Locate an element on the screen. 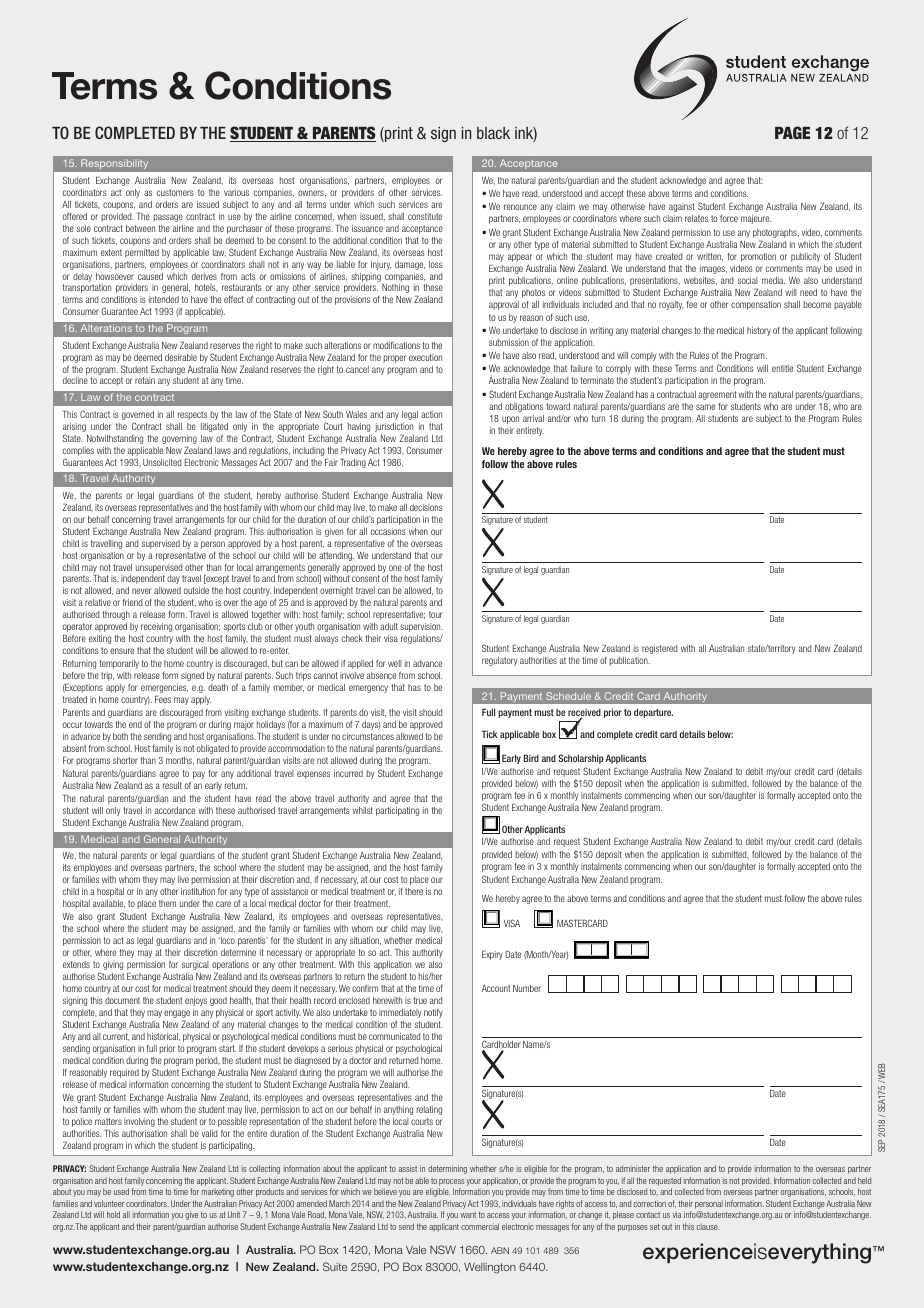 The width and height of the screenshot is (924, 1308). PAGE is located at coordinates (792, 132).
